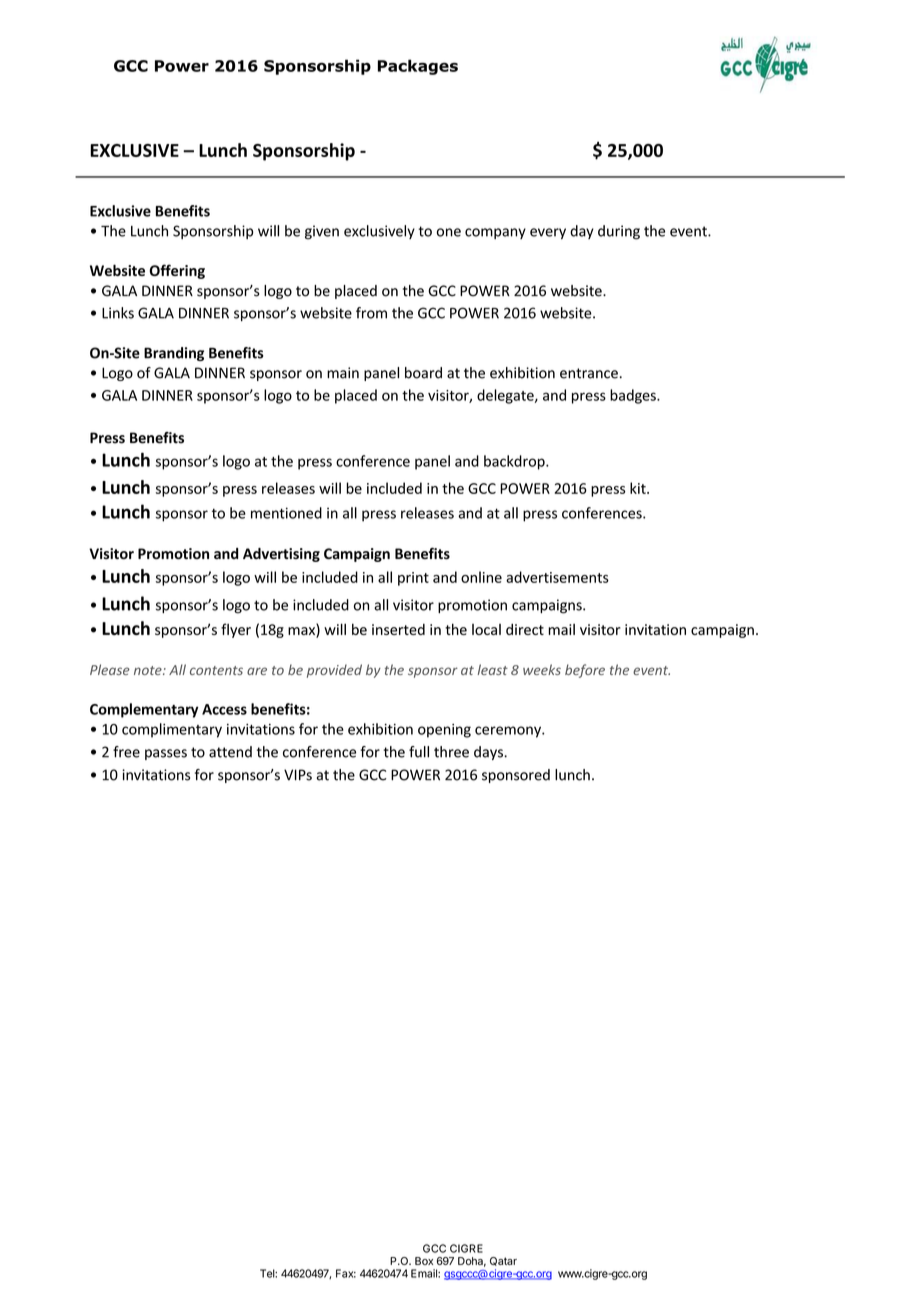 Image resolution: width=924 pixels, height=1308 pixels. Describe the element at coordinates (503, 1261) in the image. I see `Qatar` at that location.
